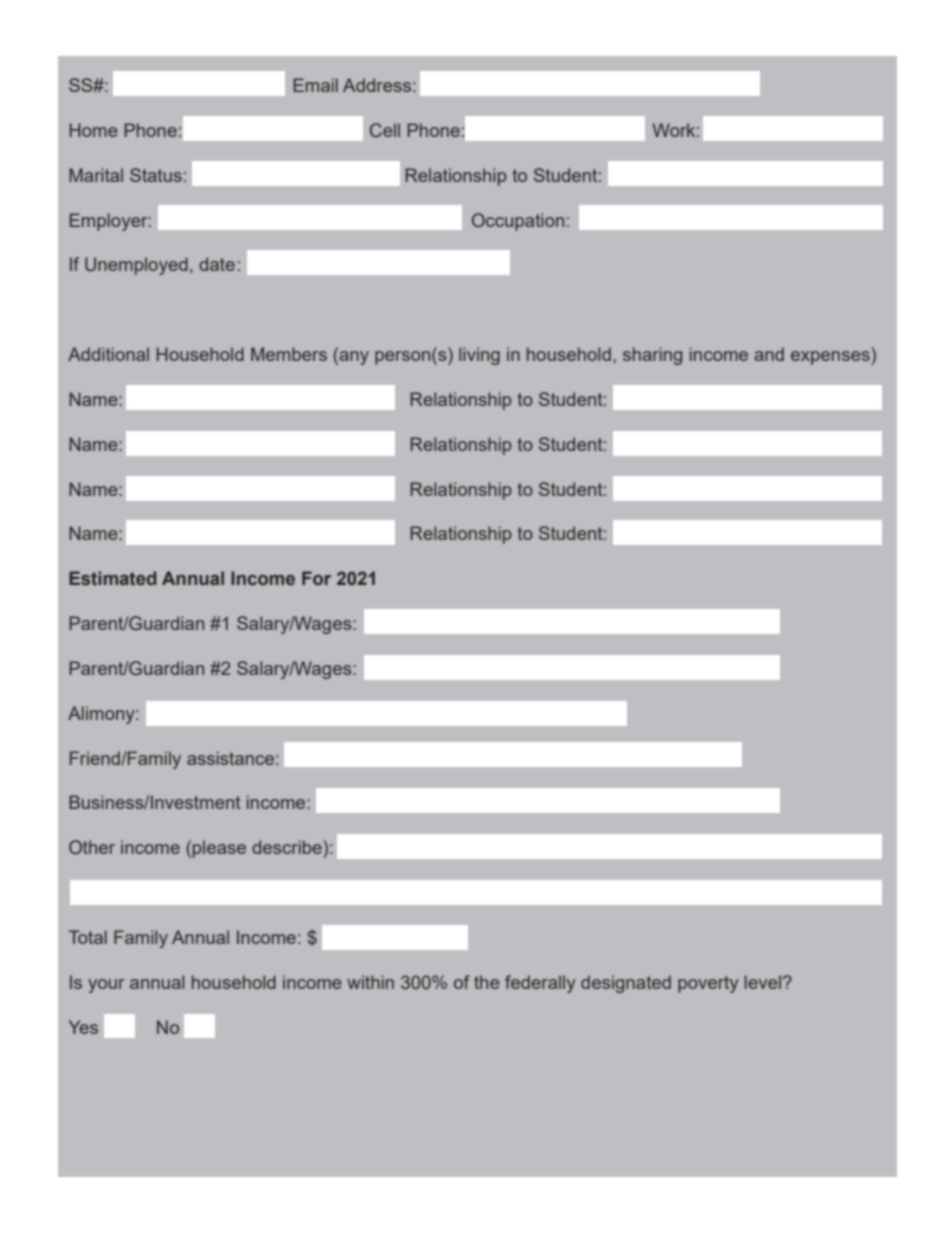  I want to click on Estimated, so click(112, 578).
